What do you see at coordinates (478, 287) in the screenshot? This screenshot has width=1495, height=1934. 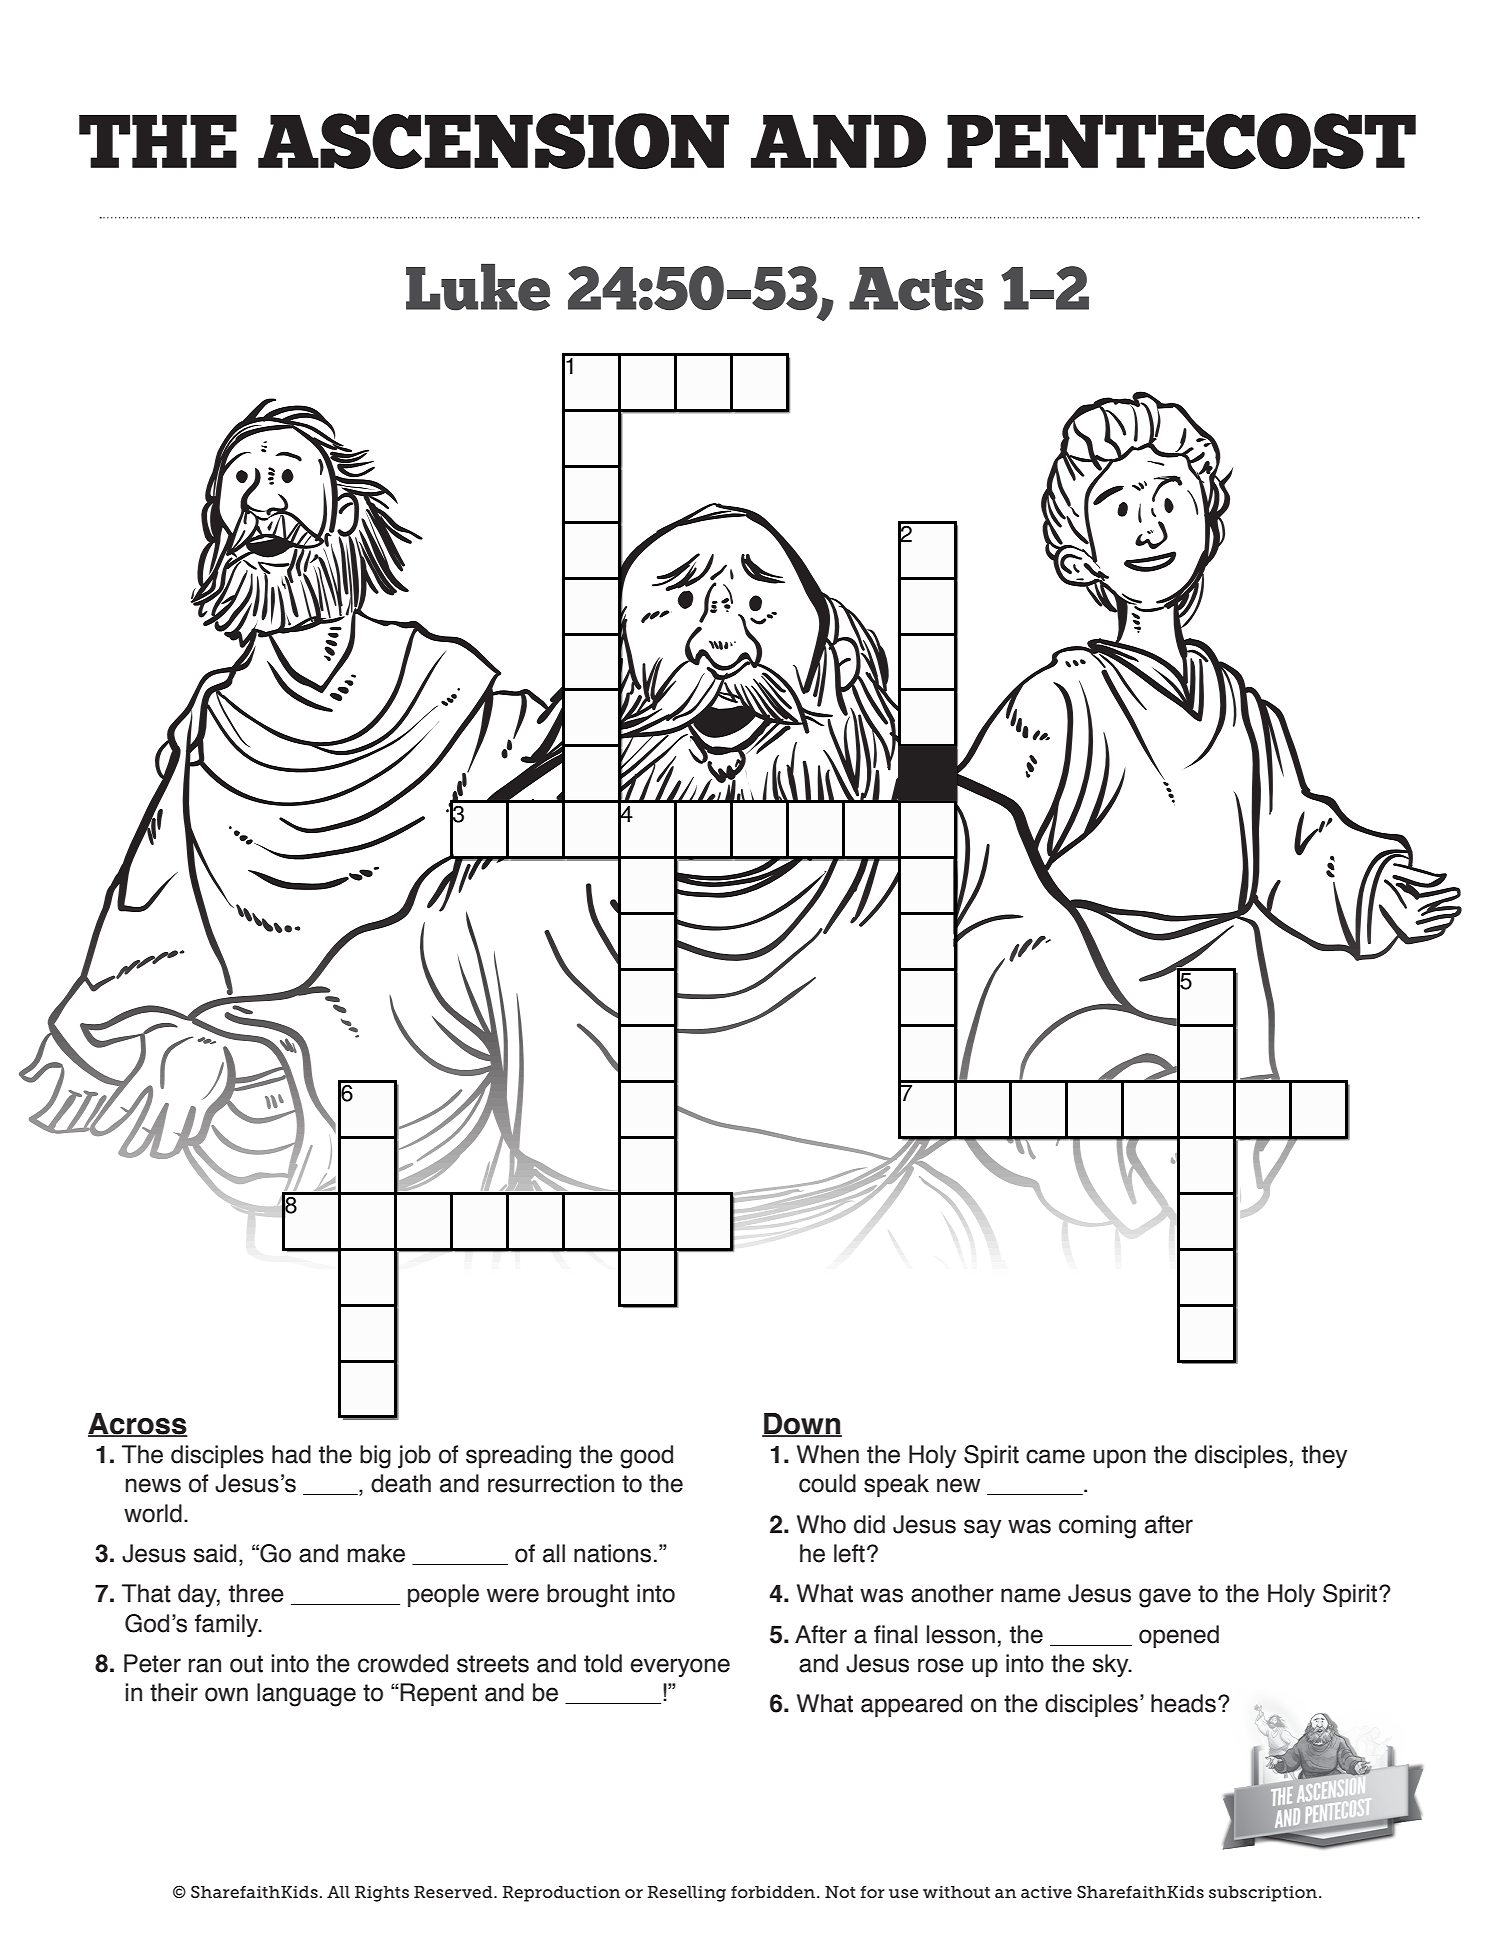 I see `Luke` at bounding box center [478, 287].
